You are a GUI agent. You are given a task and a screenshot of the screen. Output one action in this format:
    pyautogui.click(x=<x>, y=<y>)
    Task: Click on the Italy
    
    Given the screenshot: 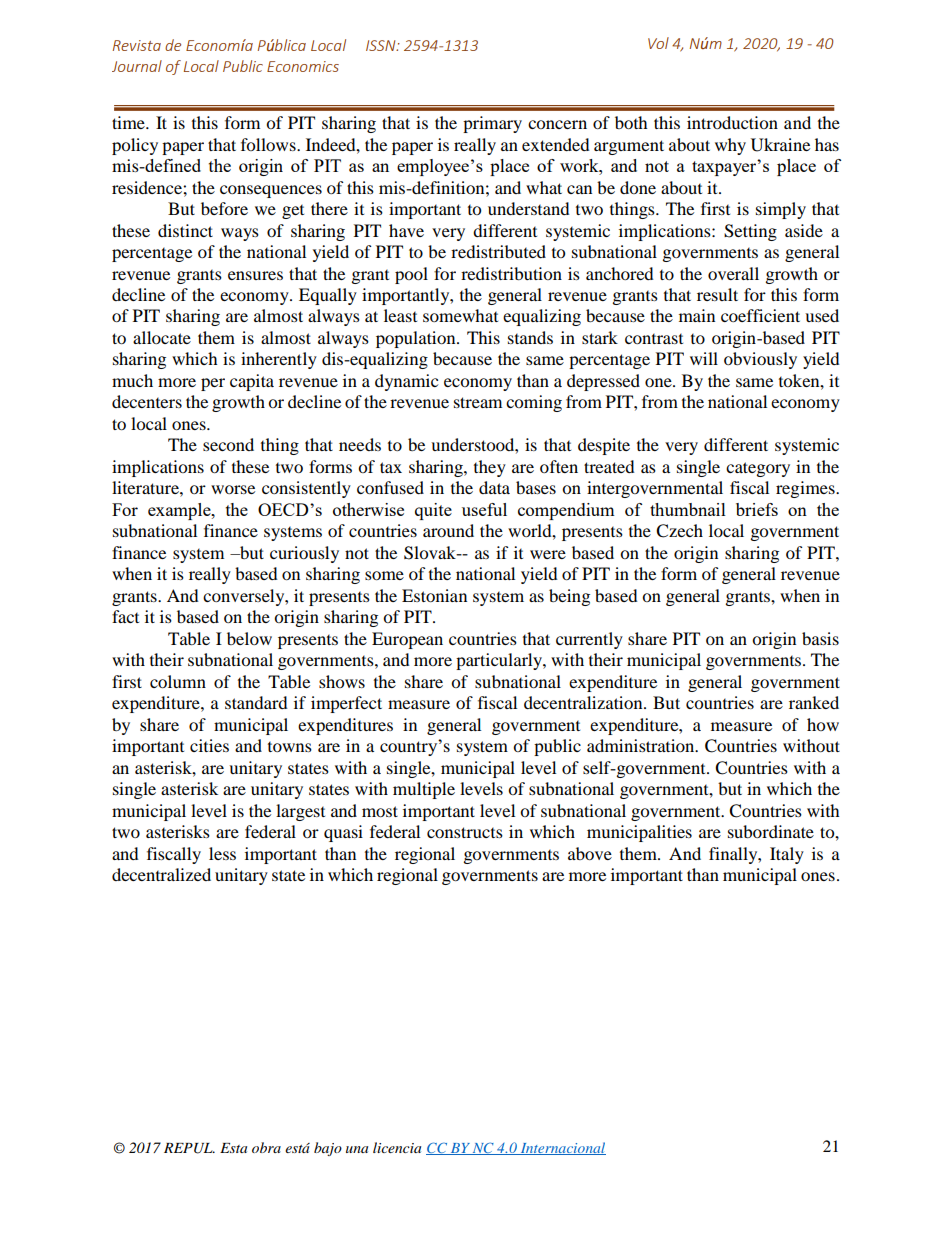 What is the action you would take?
    pyautogui.click(x=787, y=855)
